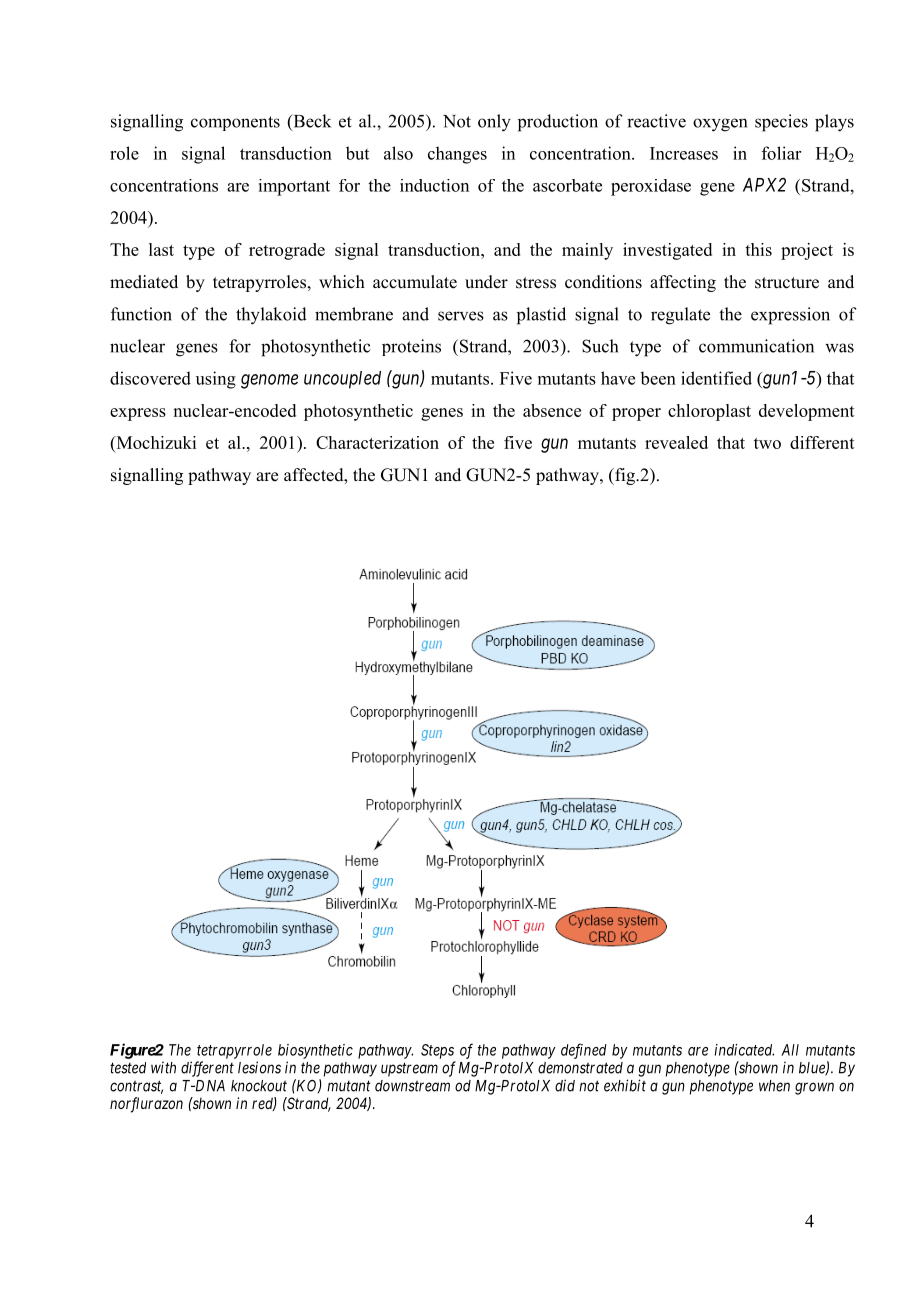  What do you see at coordinates (457, 155) in the screenshot?
I see `changes` at bounding box center [457, 155].
